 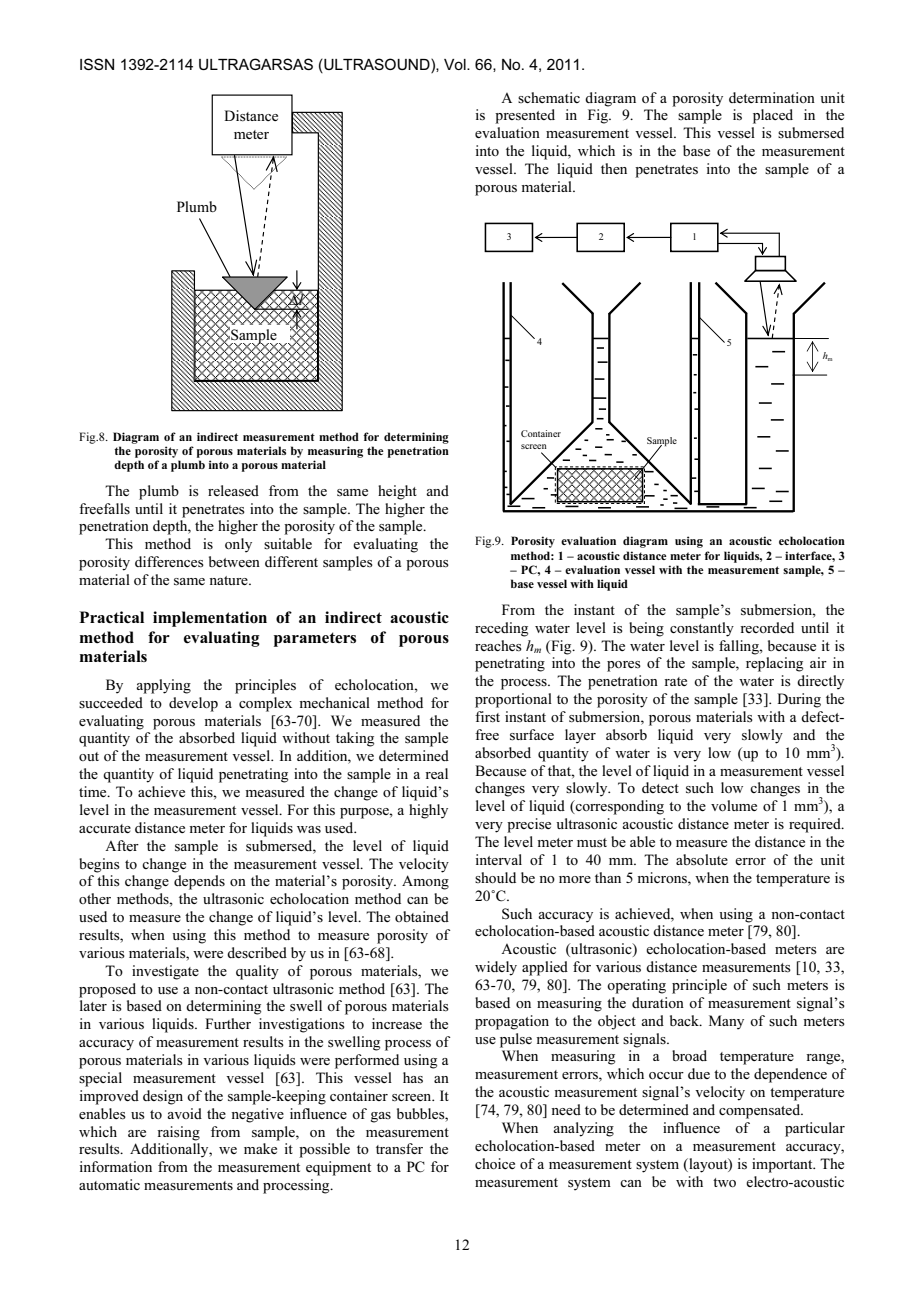 I want to click on obtained, so click(x=422, y=916).
